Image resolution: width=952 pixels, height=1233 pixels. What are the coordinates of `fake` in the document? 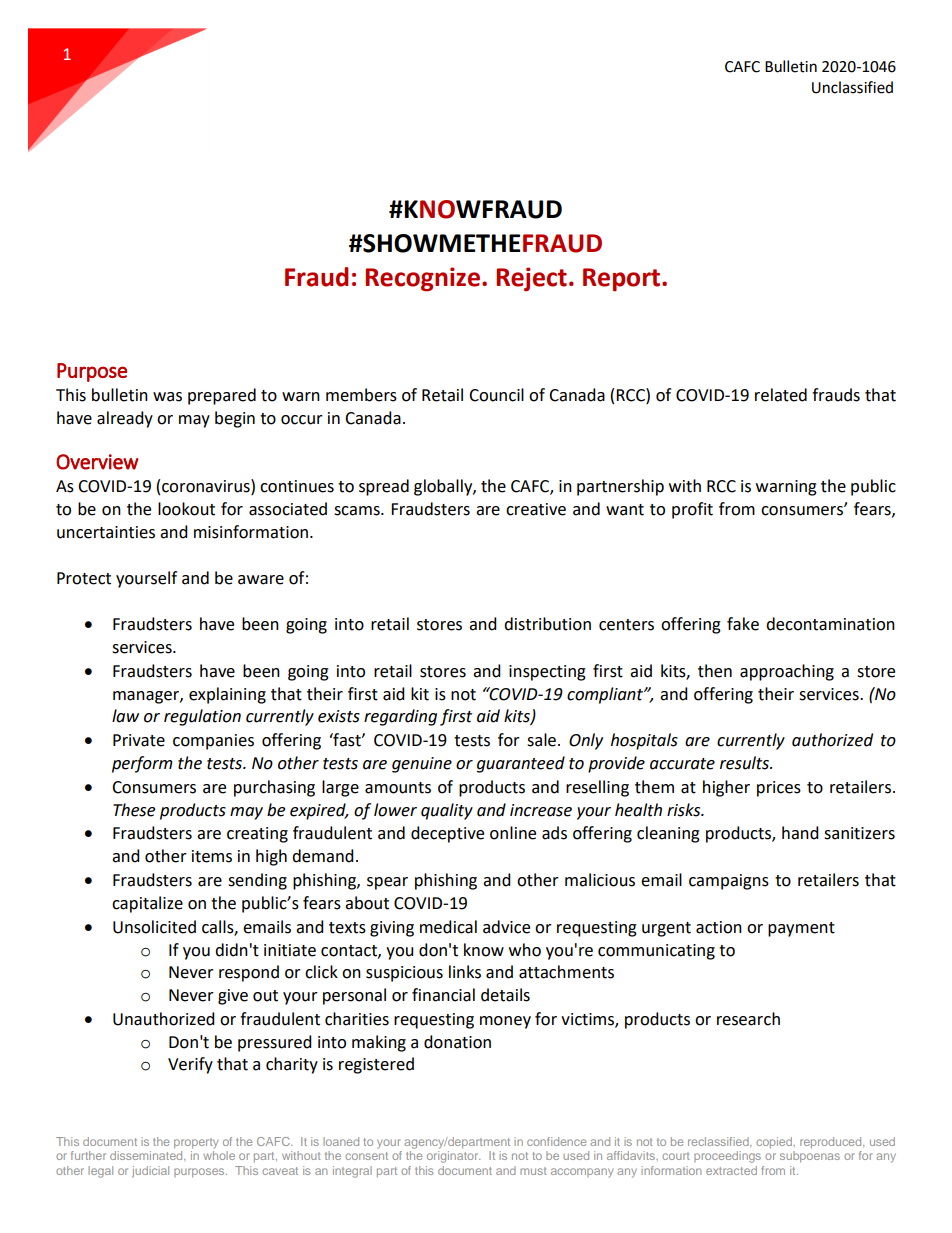 It's located at (743, 624).
